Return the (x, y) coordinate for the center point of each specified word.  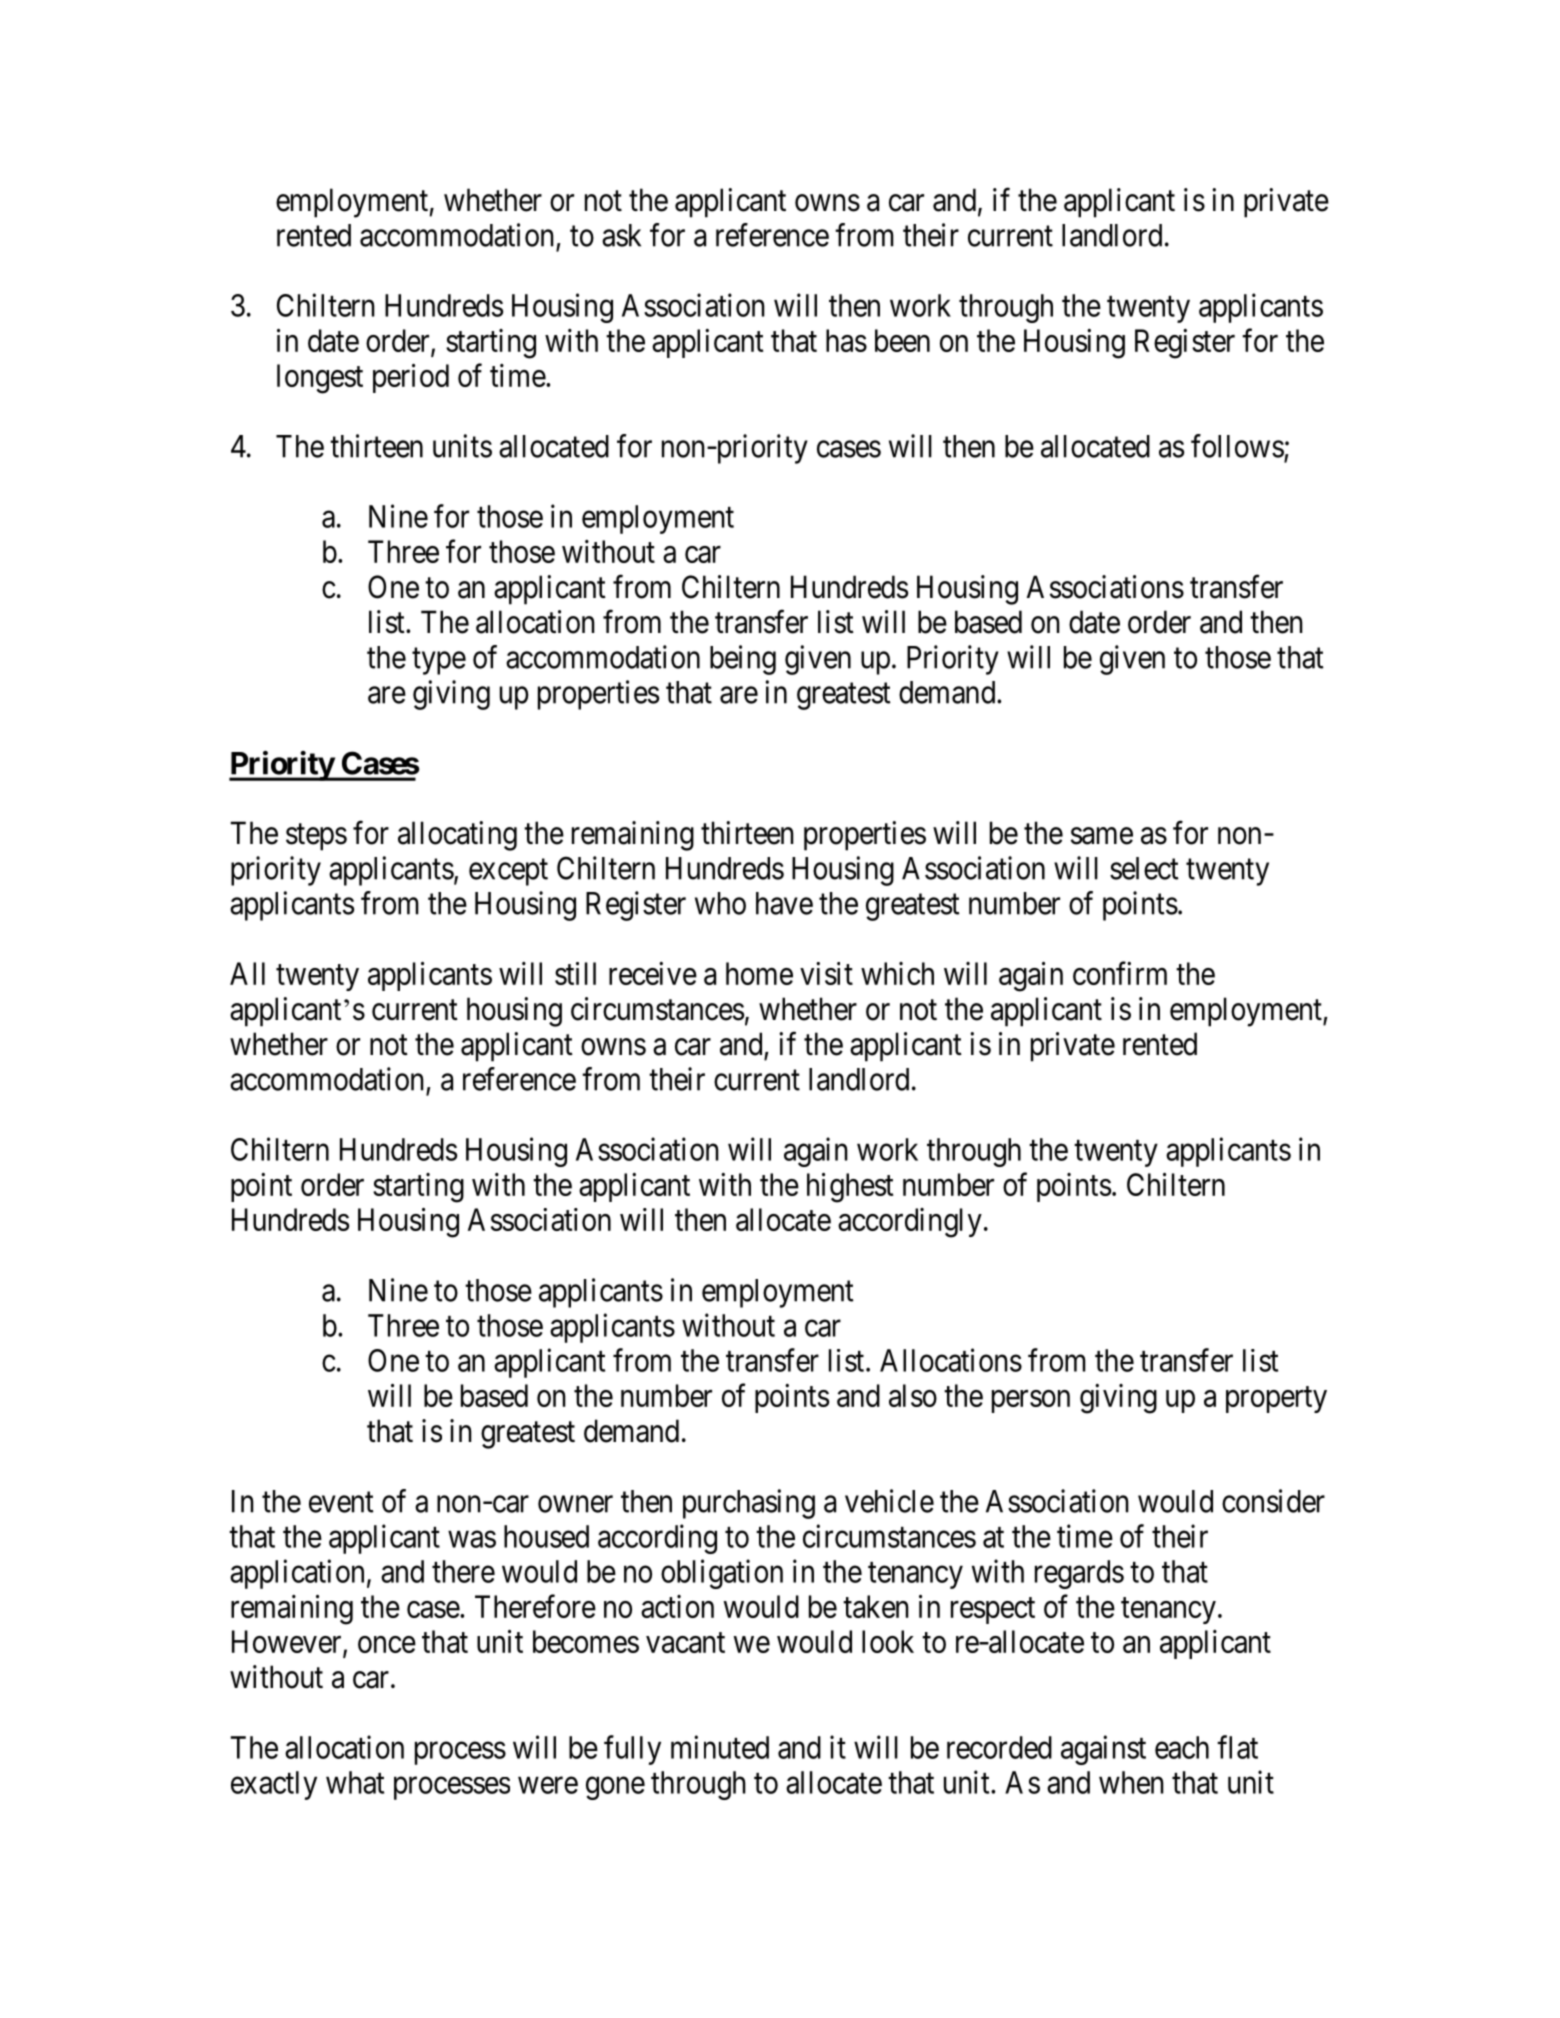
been (902, 340)
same (1102, 836)
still (575, 973)
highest (850, 1188)
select (1144, 868)
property (1276, 1400)
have (784, 903)
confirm (1120, 973)
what (355, 1782)
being (743, 660)
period (411, 378)
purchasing (749, 1504)
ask (621, 235)
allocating (457, 836)
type (439, 661)
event (341, 1502)
